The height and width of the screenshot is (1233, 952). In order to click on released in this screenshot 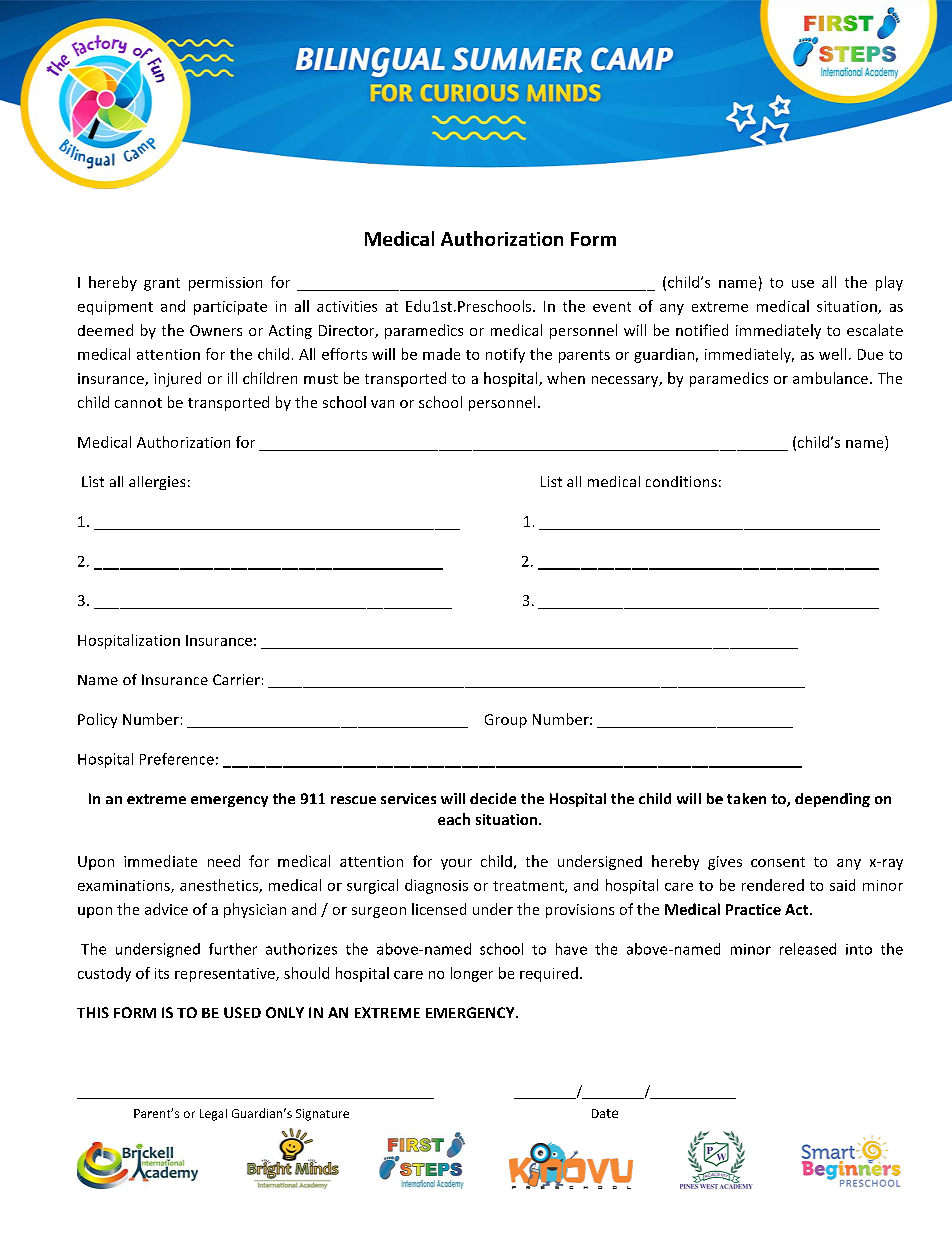, I will do `click(808, 949)`.
